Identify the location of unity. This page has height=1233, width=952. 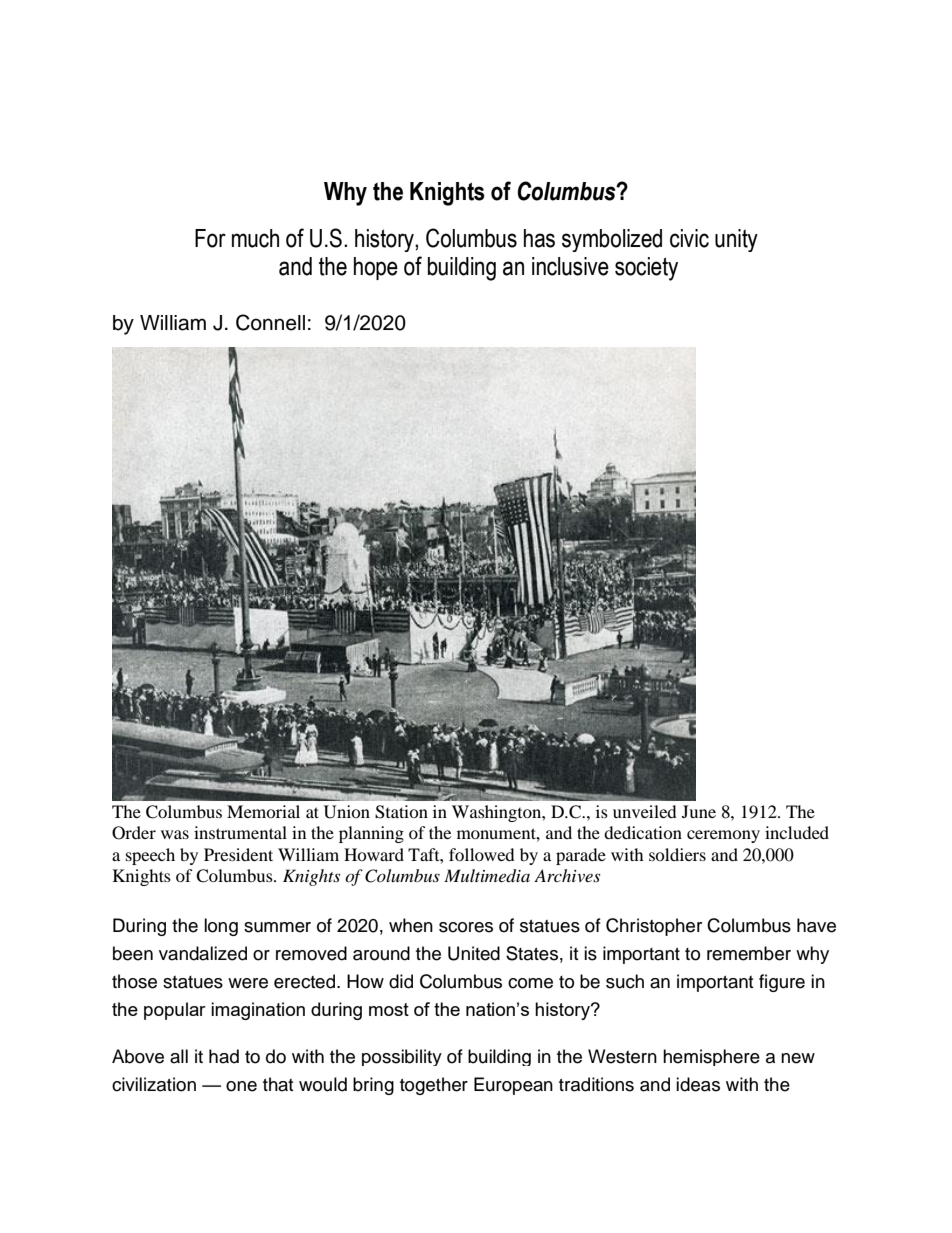
(736, 240).
